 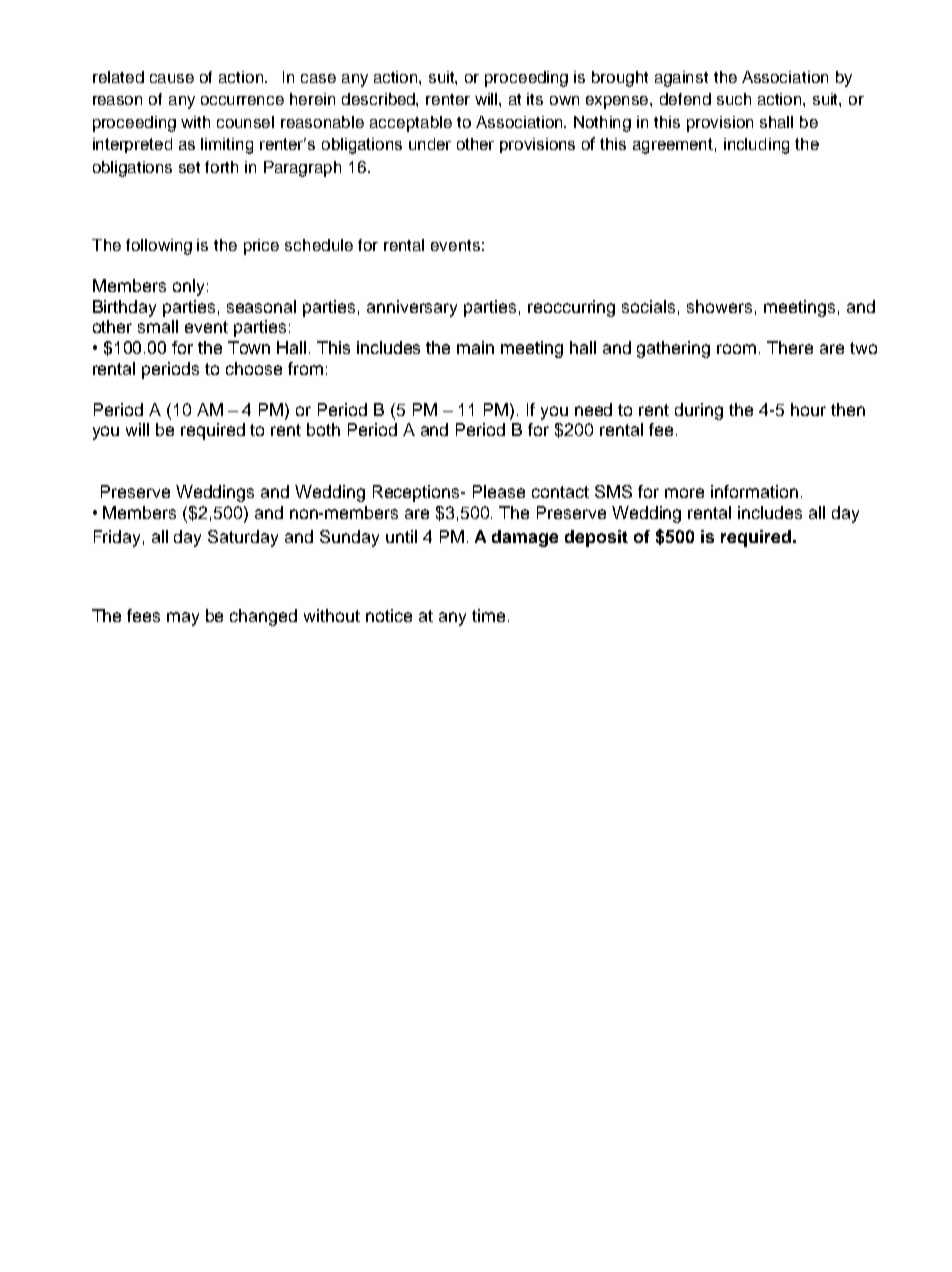 What do you see at coordinates (159, 247) in the screenshot?
I see `following` at bounding box center [159, 247].
